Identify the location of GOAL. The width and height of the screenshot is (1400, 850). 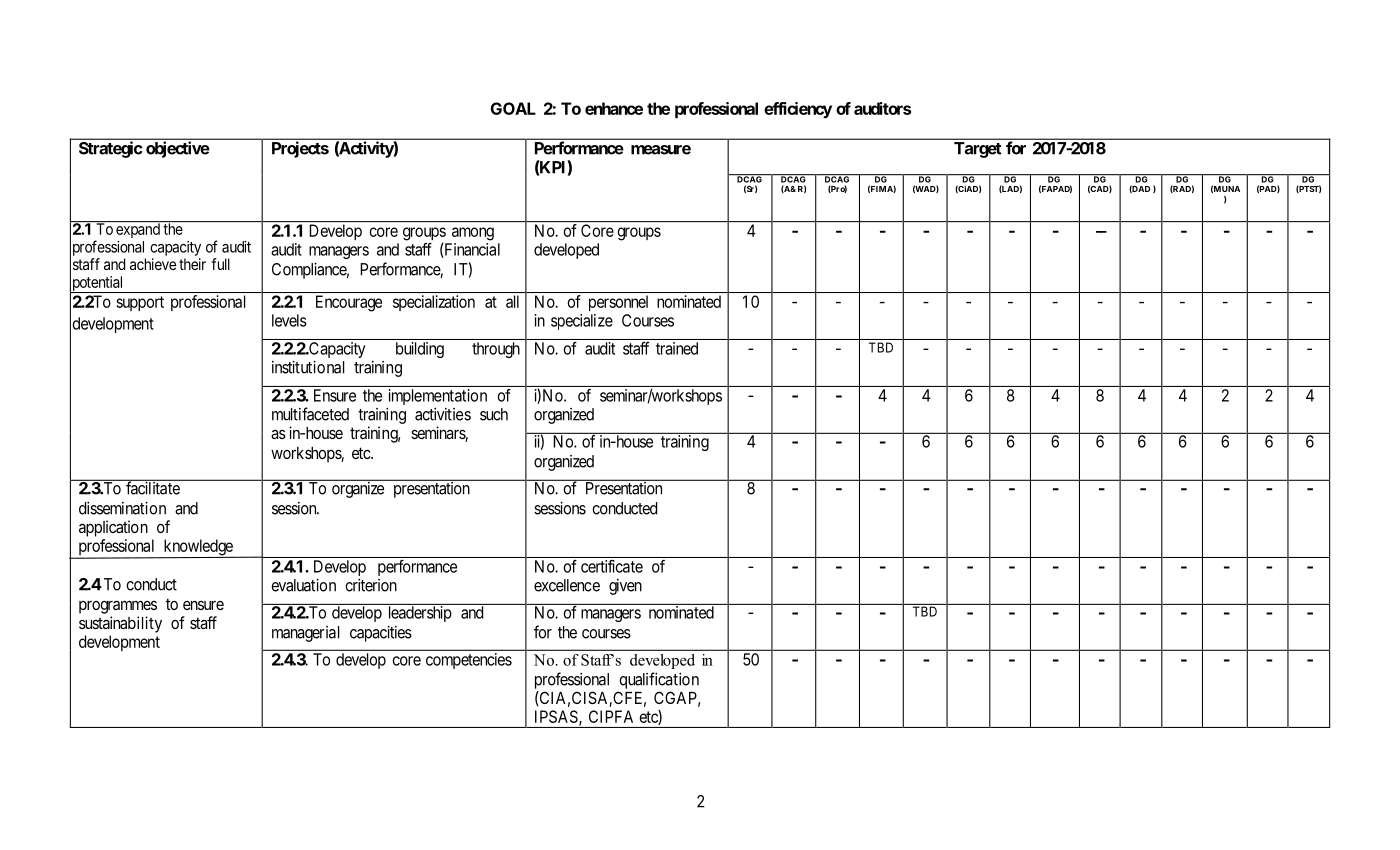
(513, 108).
